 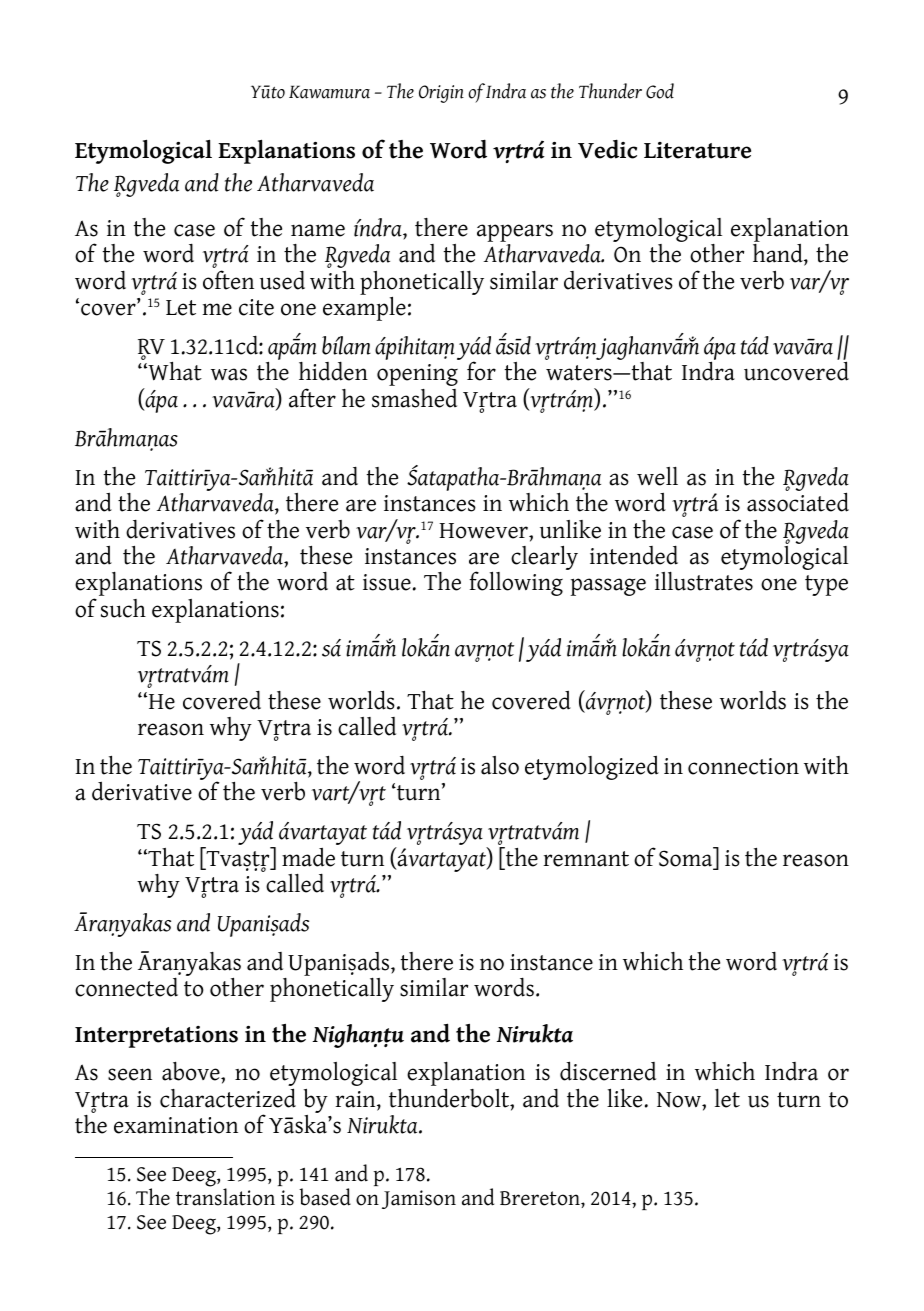 What do you see at coordinates (500, 765) in the screenshot?
I see `also` at bounding box center [500, 765].
